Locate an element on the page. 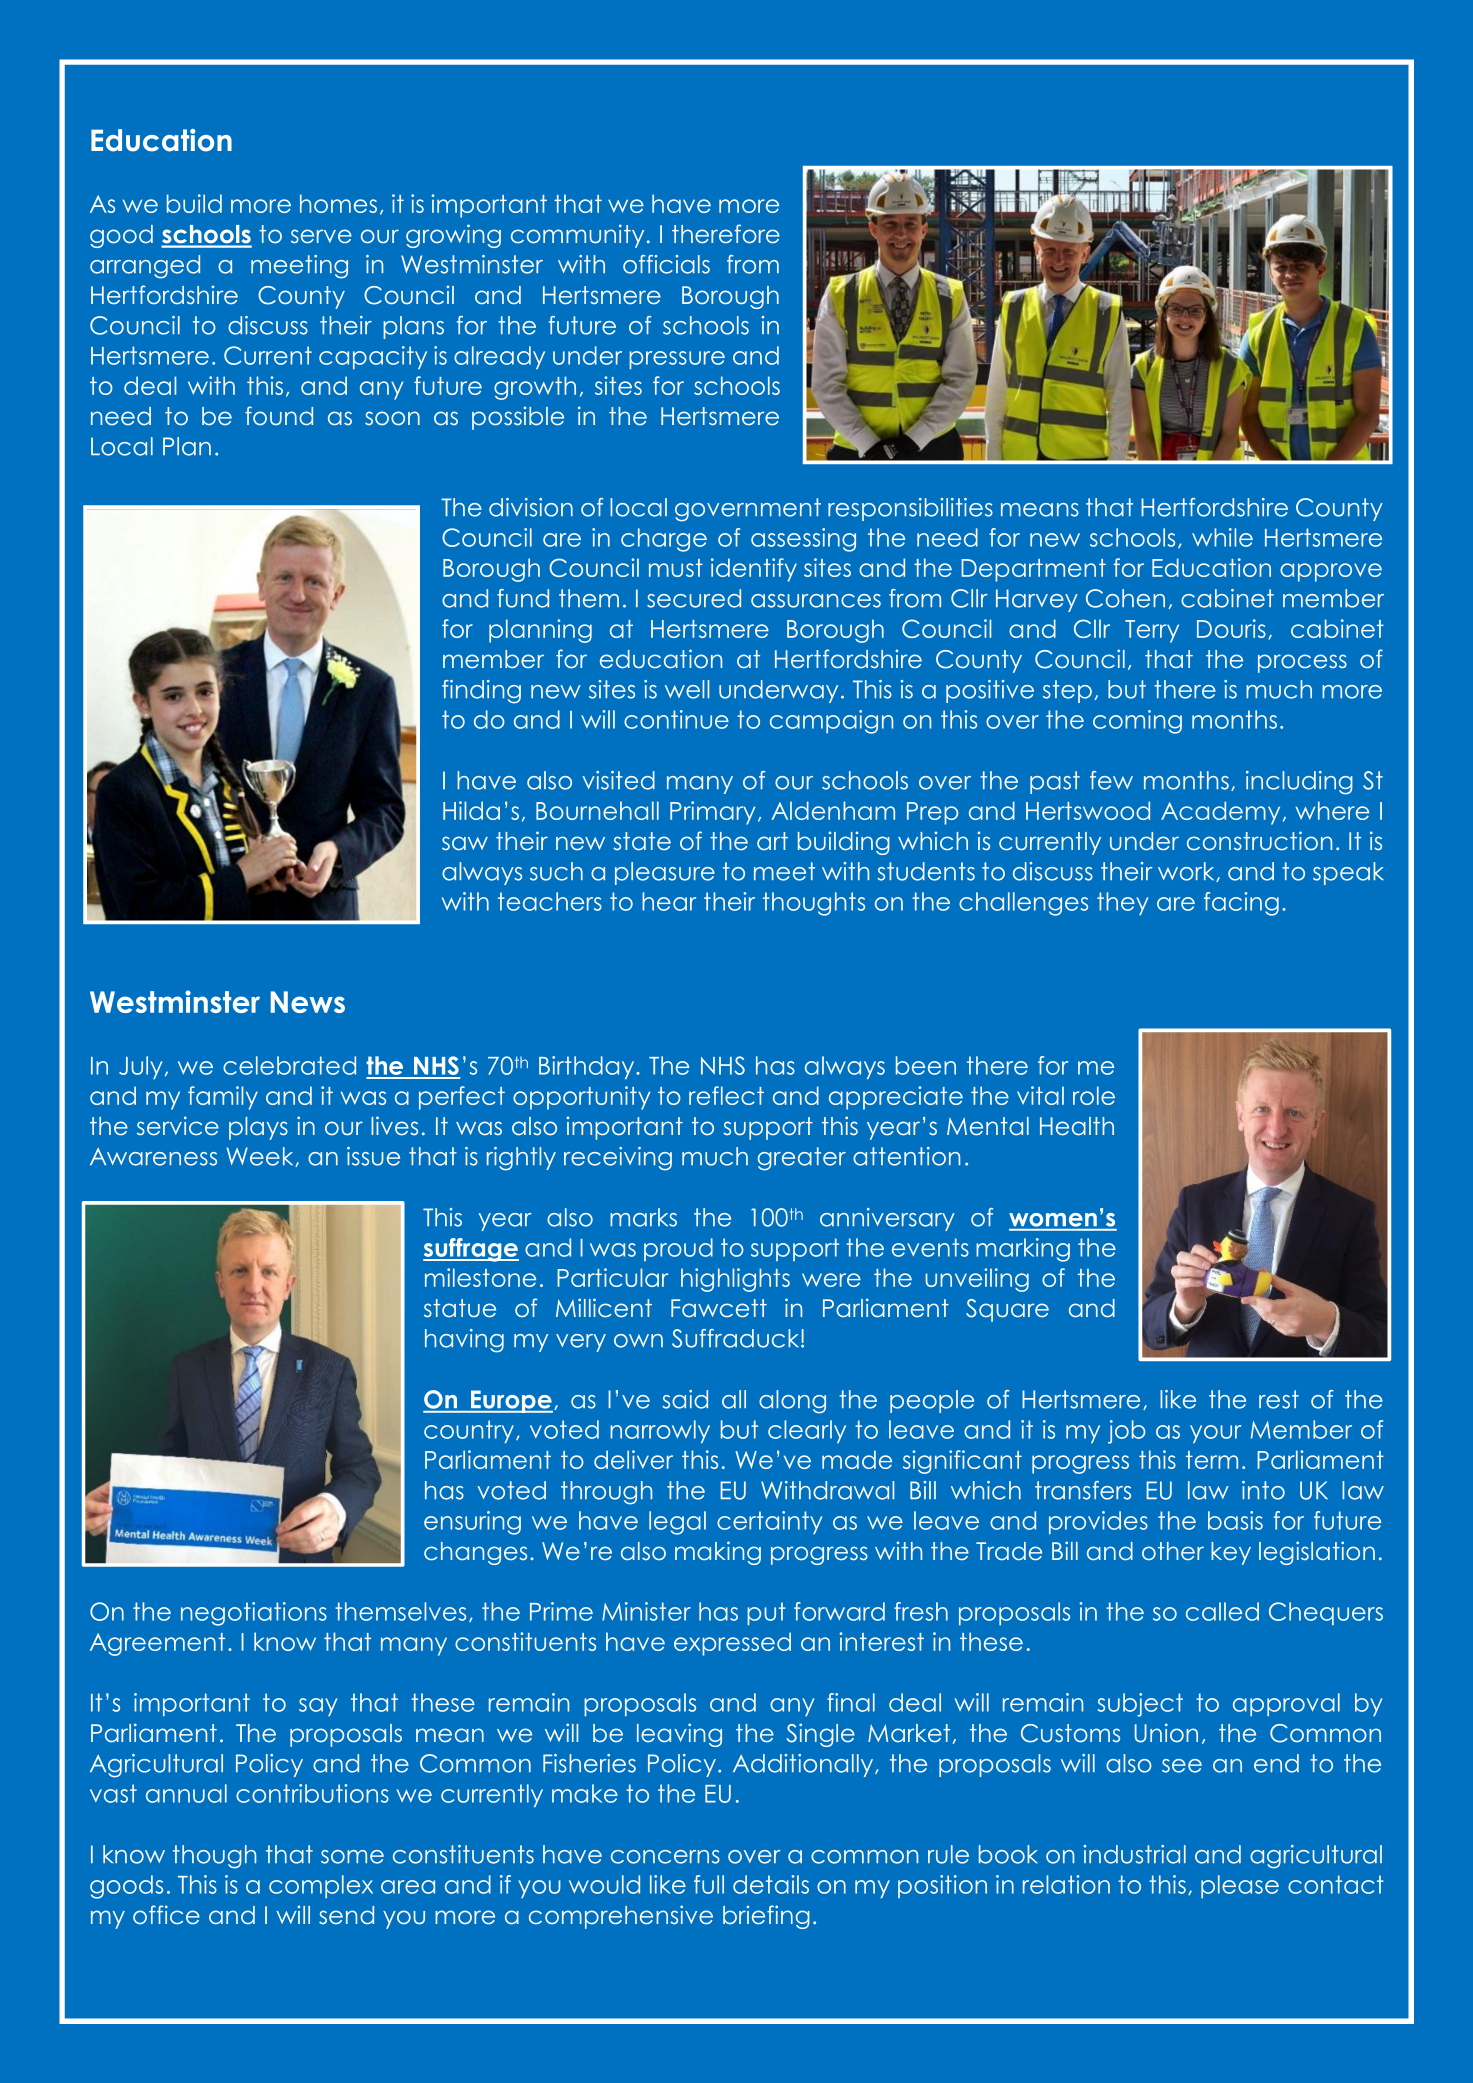  term is located at coordinates (1212, 1460).
